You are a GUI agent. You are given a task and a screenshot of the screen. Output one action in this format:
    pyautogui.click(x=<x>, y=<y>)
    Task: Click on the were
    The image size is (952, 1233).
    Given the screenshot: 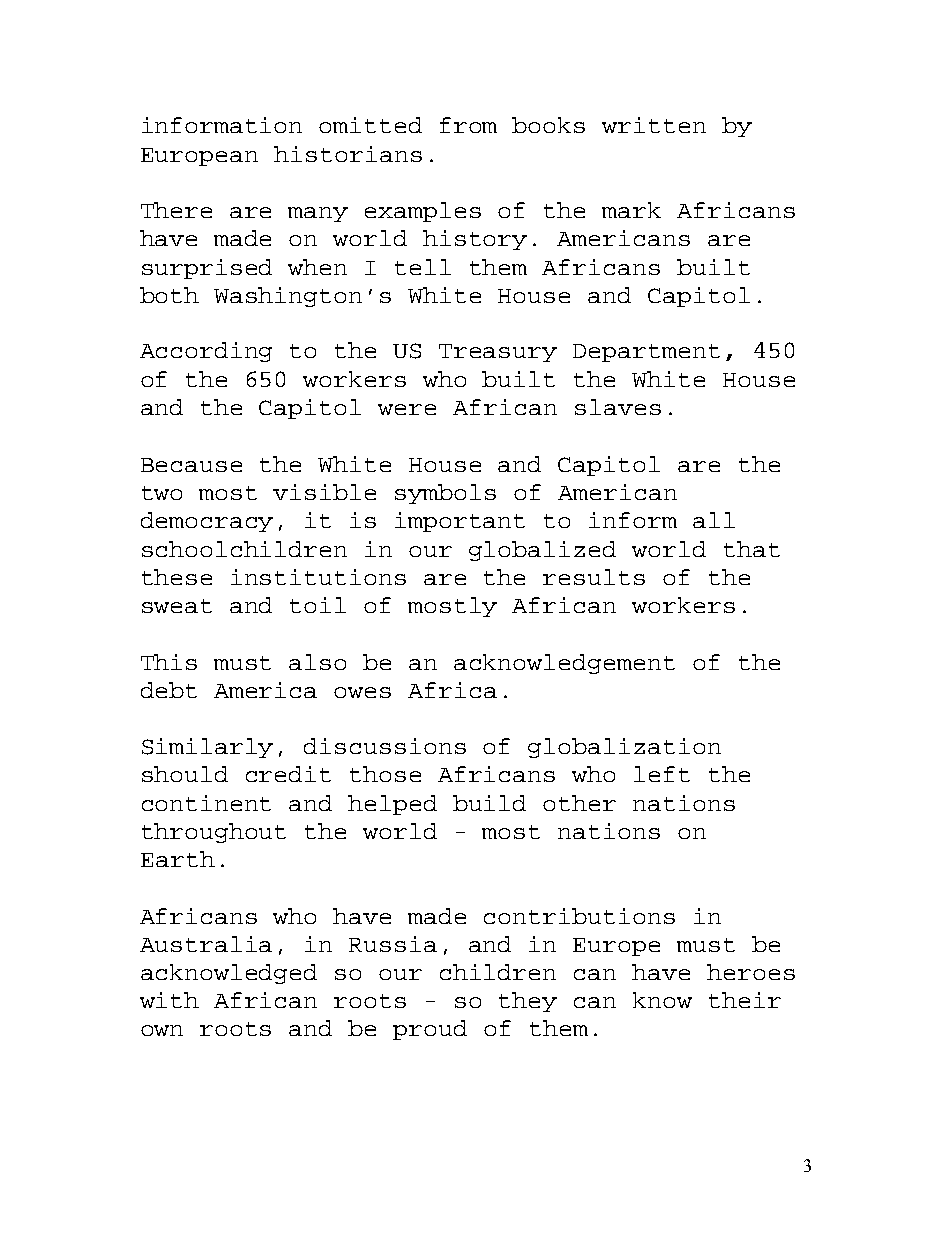 What is the action you would take?
    pyautogui.click(x=407, y=409)
